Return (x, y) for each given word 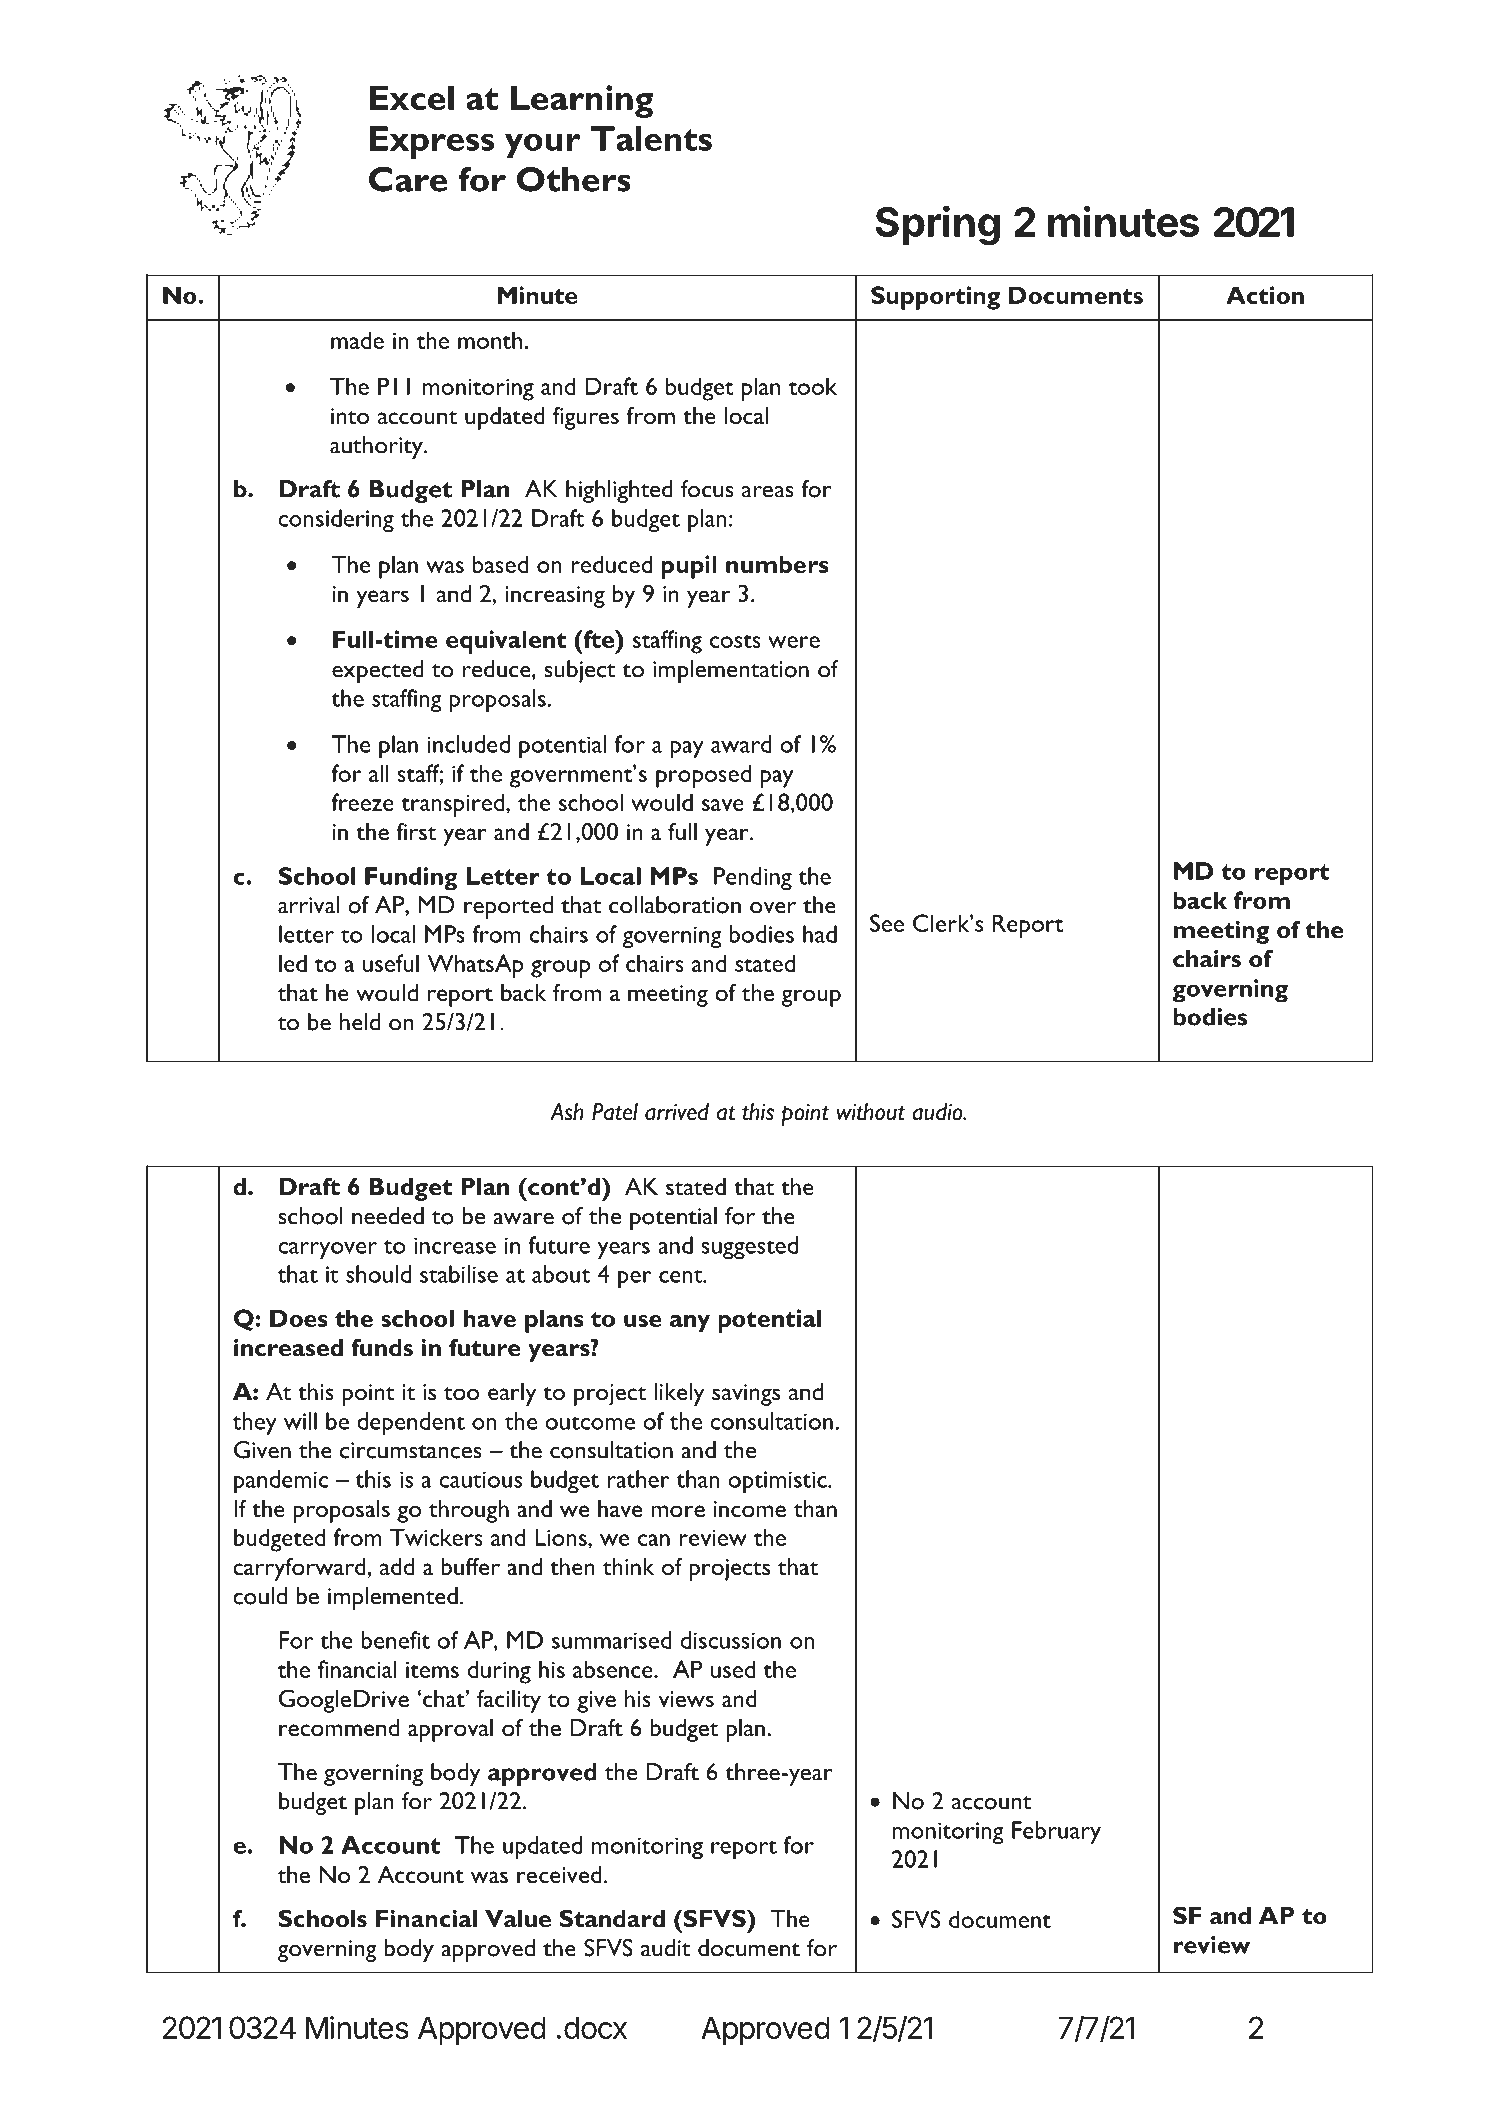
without (870, 1112)
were (794, 642)
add (397, 1566)
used (733, 1669)
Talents (651, 138)
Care (408, 179)
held (360, 1022)
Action (1265, 295)
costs (735, 641)
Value (518, 1919)
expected (378, 671)
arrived (677, 1112)
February (1056, 1833)
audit (666, 1948)
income (750, 1509)
